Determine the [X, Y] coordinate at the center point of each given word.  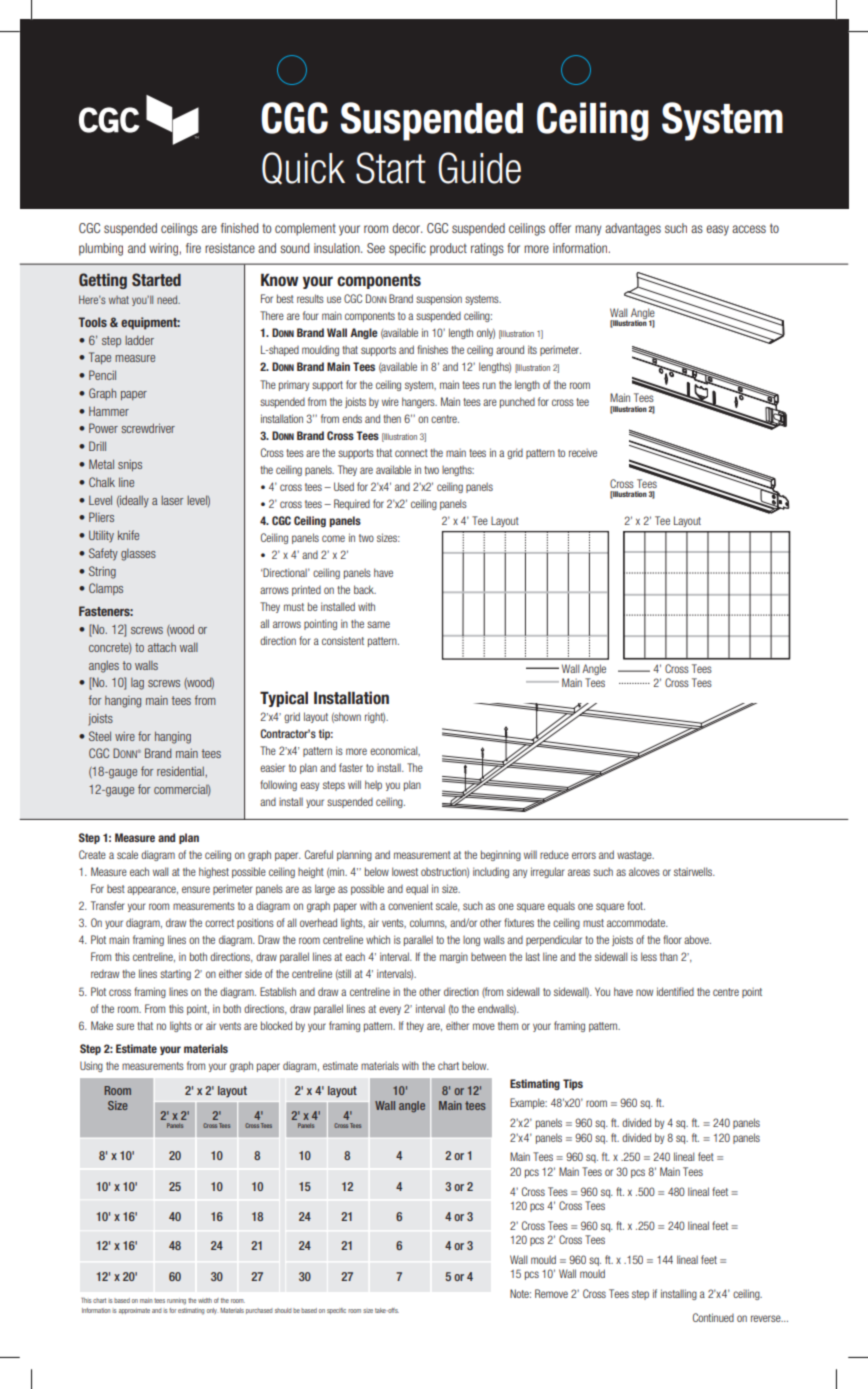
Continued [713, 1317]
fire [193, 248]
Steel [100, 736]
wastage [635, 856]
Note [520, 1293]
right [375, 717]
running [176, 1301]
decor [407, 228]
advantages [633, 229]
